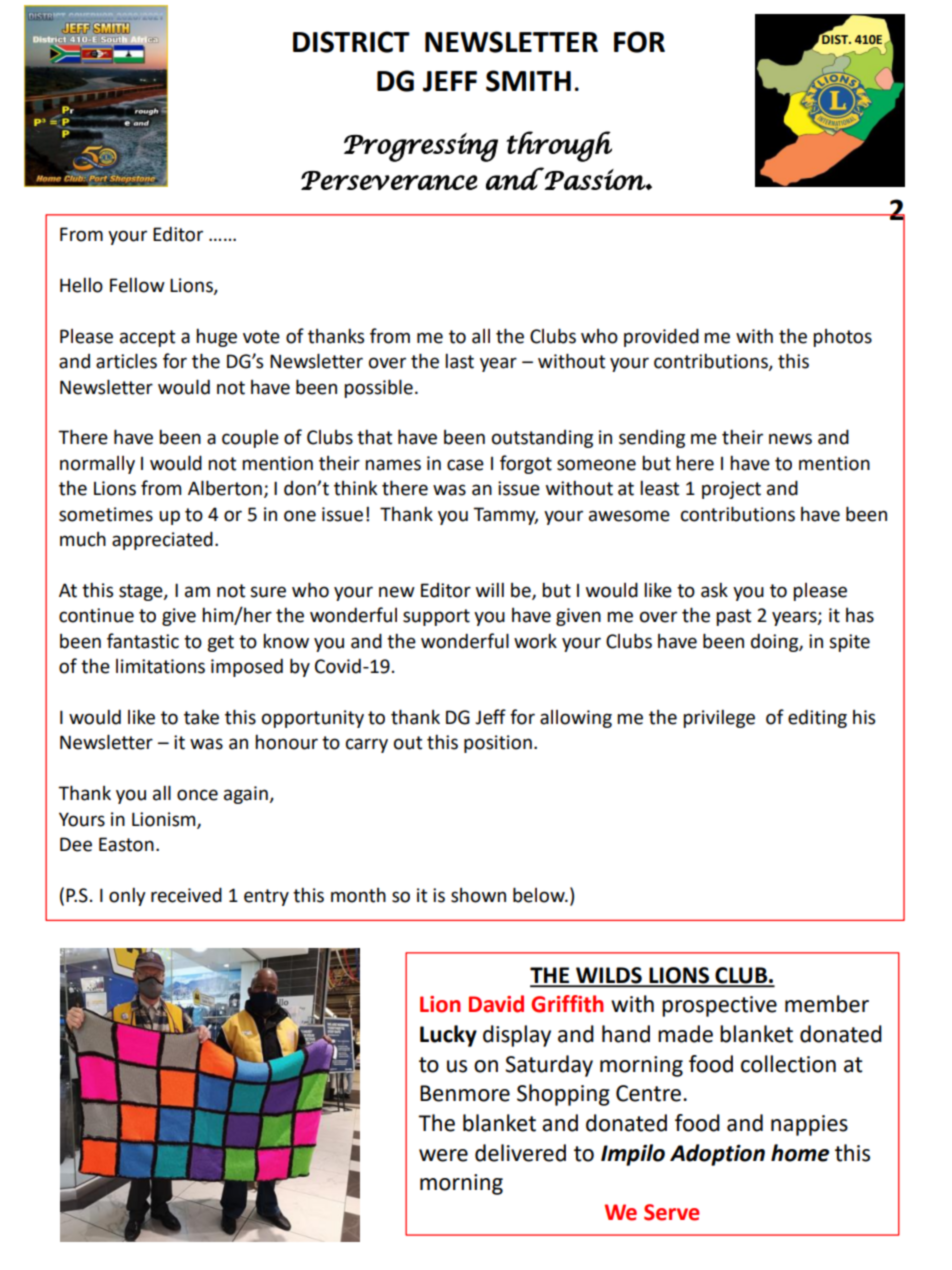 The height and width of the document is (1270, 952). What do you see at coordinates (520, 1153) in the document?
I see `delivered` at bounding box center [520, 1153].
